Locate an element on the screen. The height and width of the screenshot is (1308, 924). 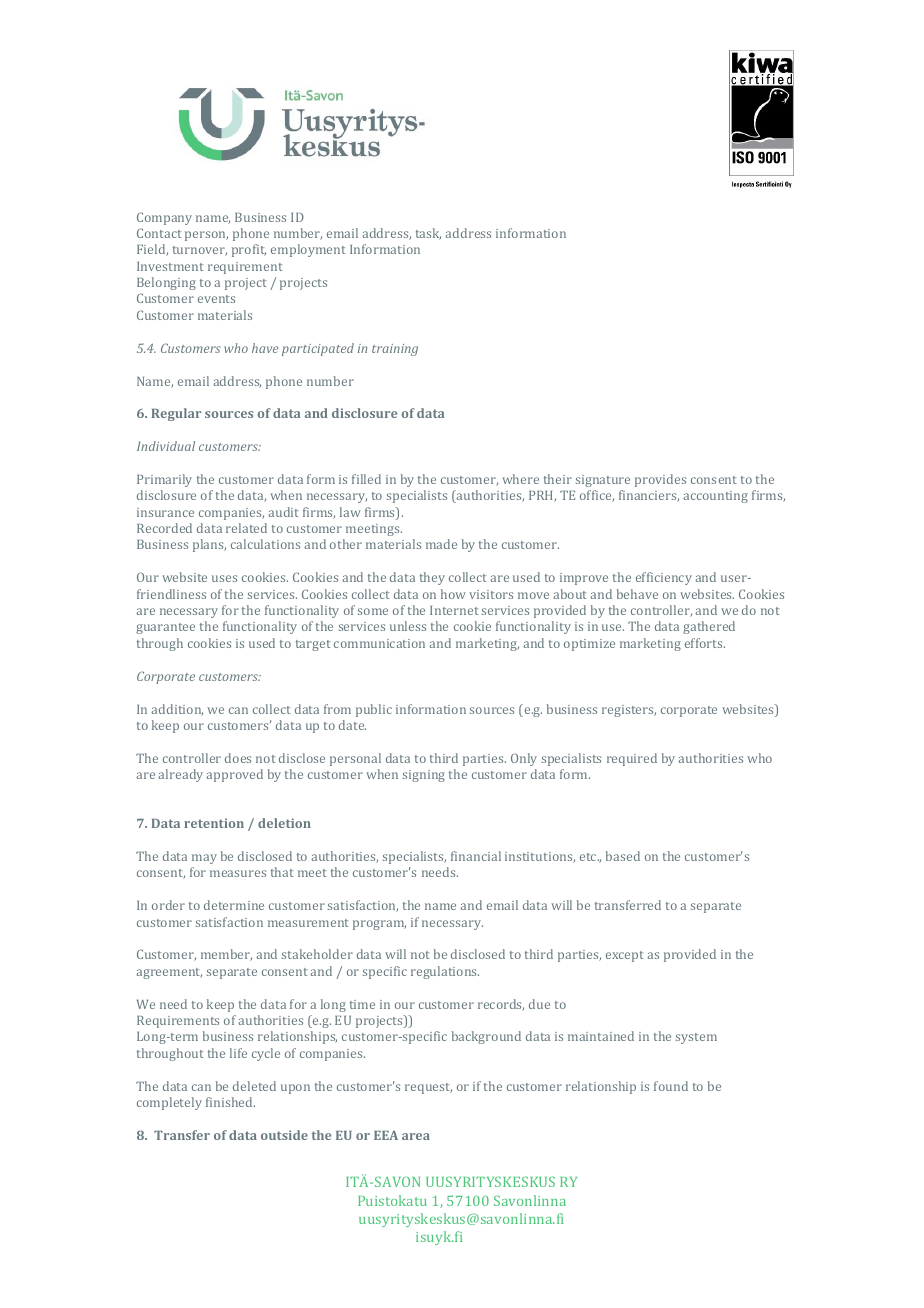
profit is located at coordinates (249, 250).
